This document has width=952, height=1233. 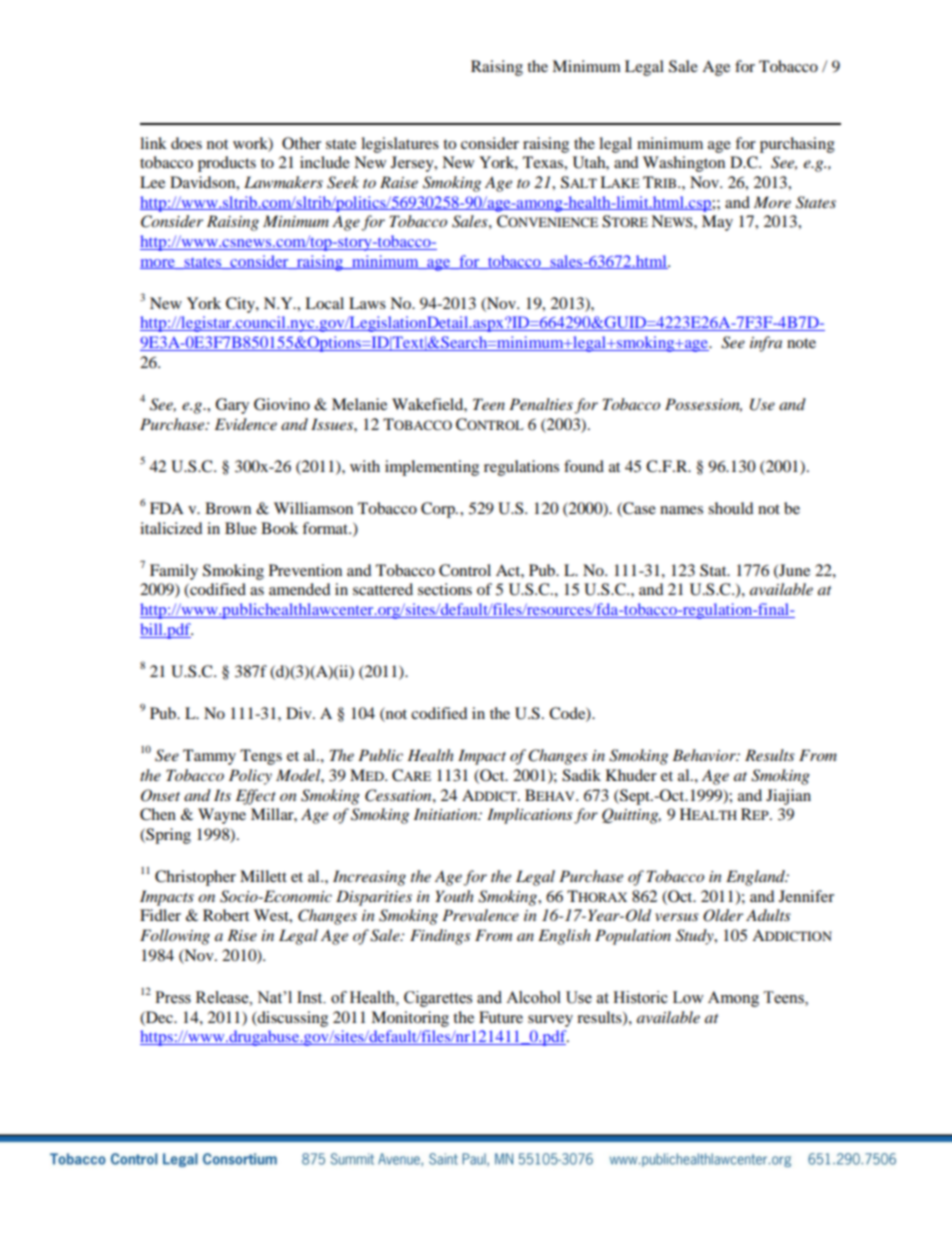 What do you see at coordinates (544, 162) in the document?
I see `Texas` at bounding box center [544, 162].
